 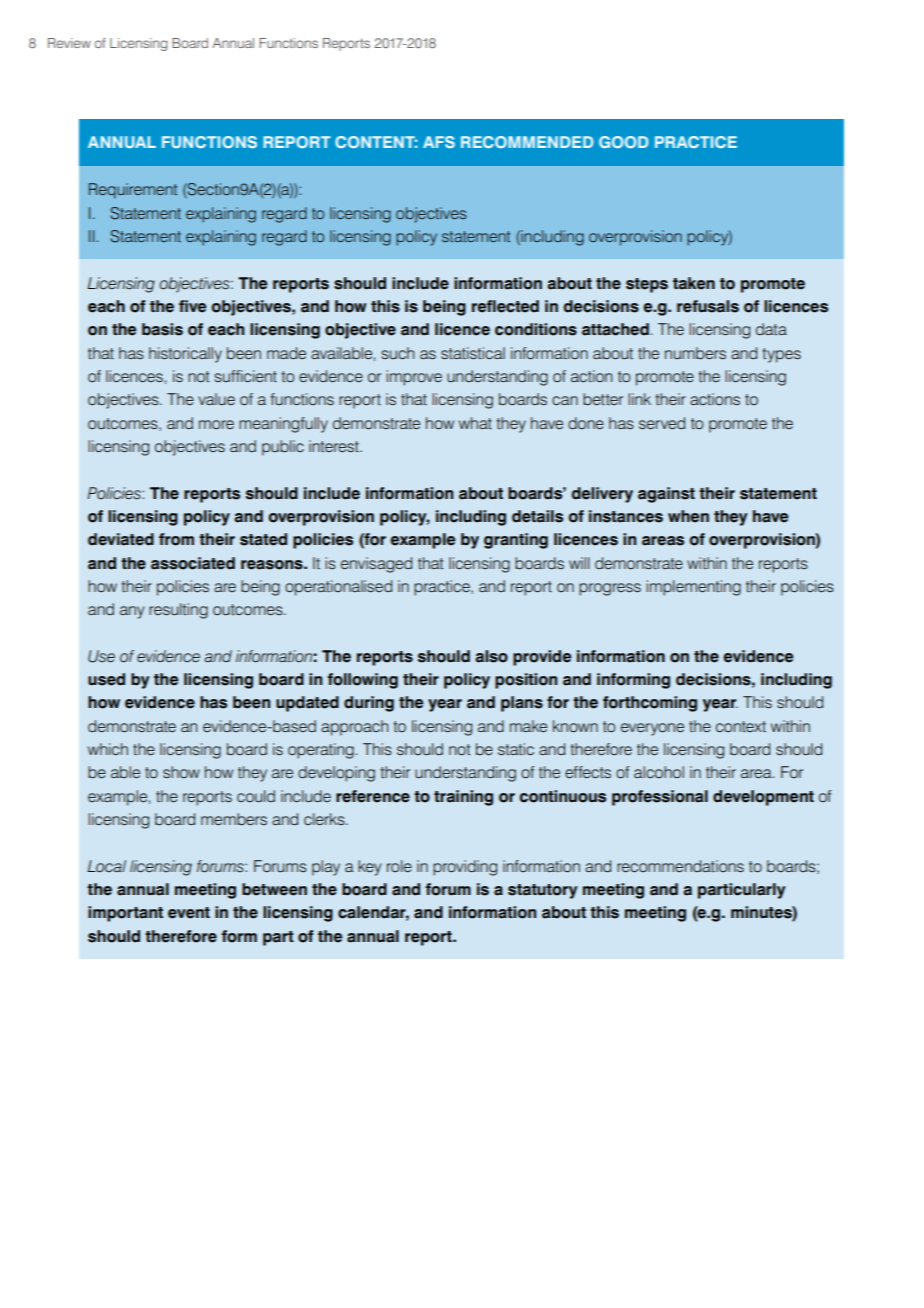 I want to click on important, so click(x=125, y=914).
